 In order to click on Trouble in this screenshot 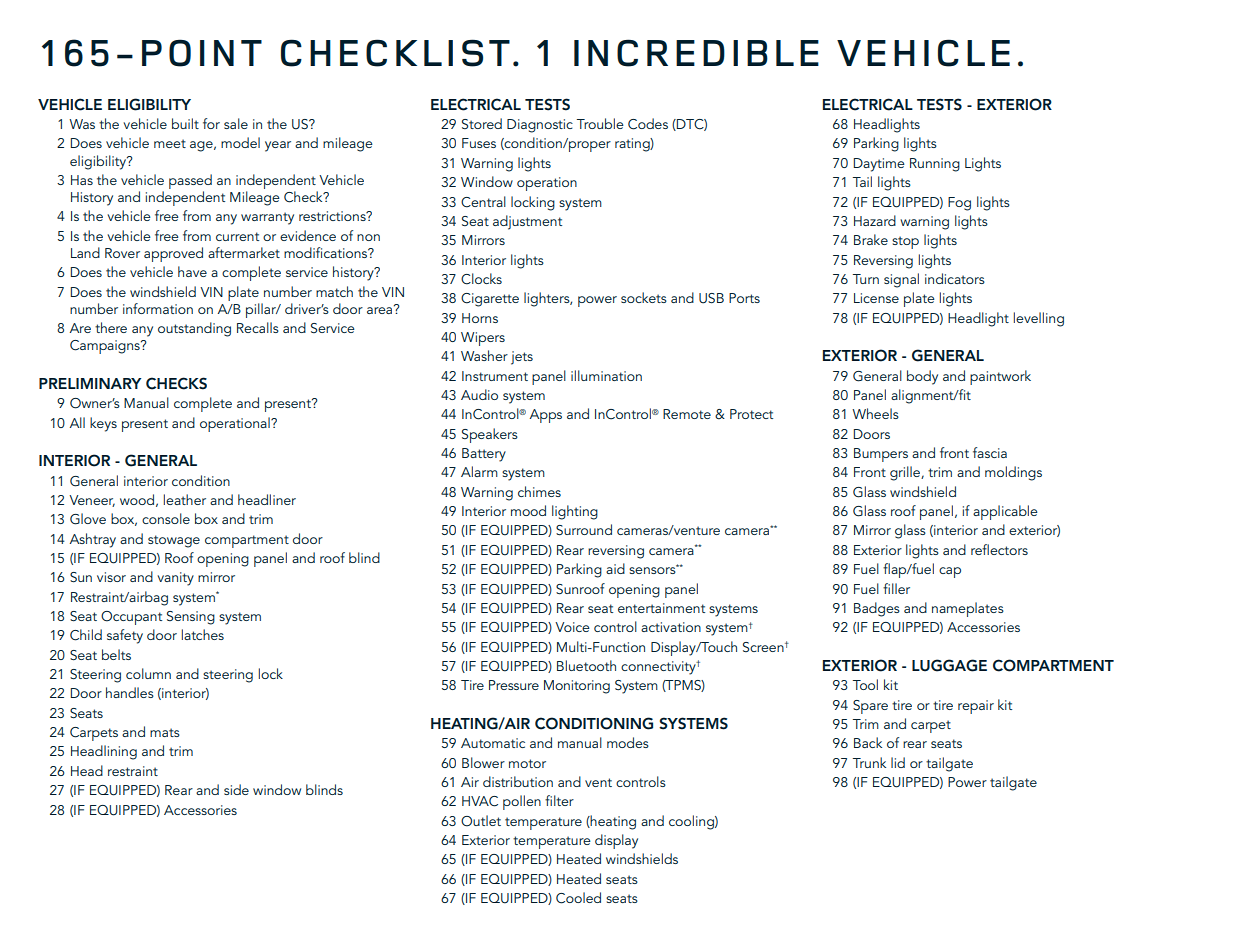, I will do `click(600, 123)`.
